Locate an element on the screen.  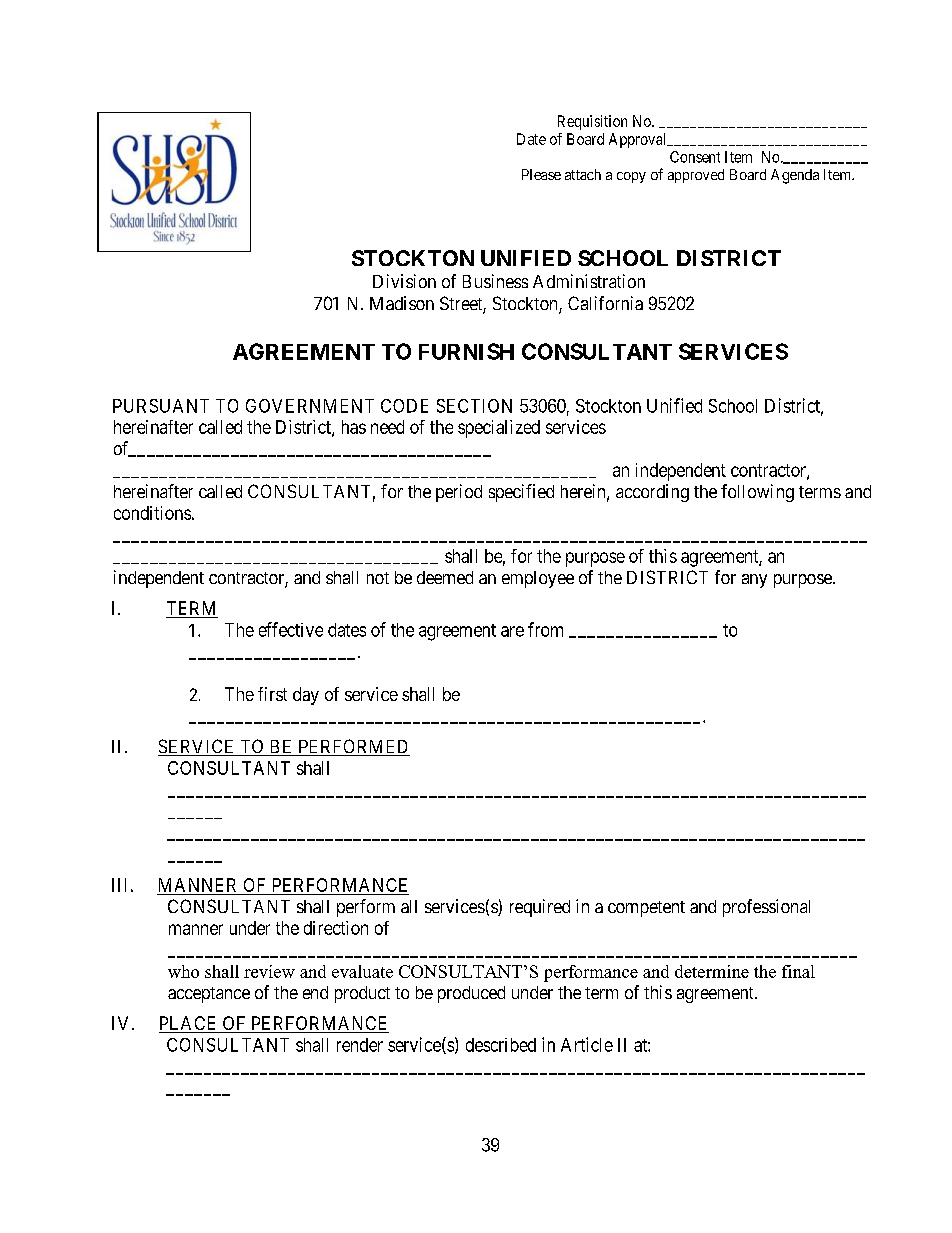
Division is located at coordinates (404, 281).
